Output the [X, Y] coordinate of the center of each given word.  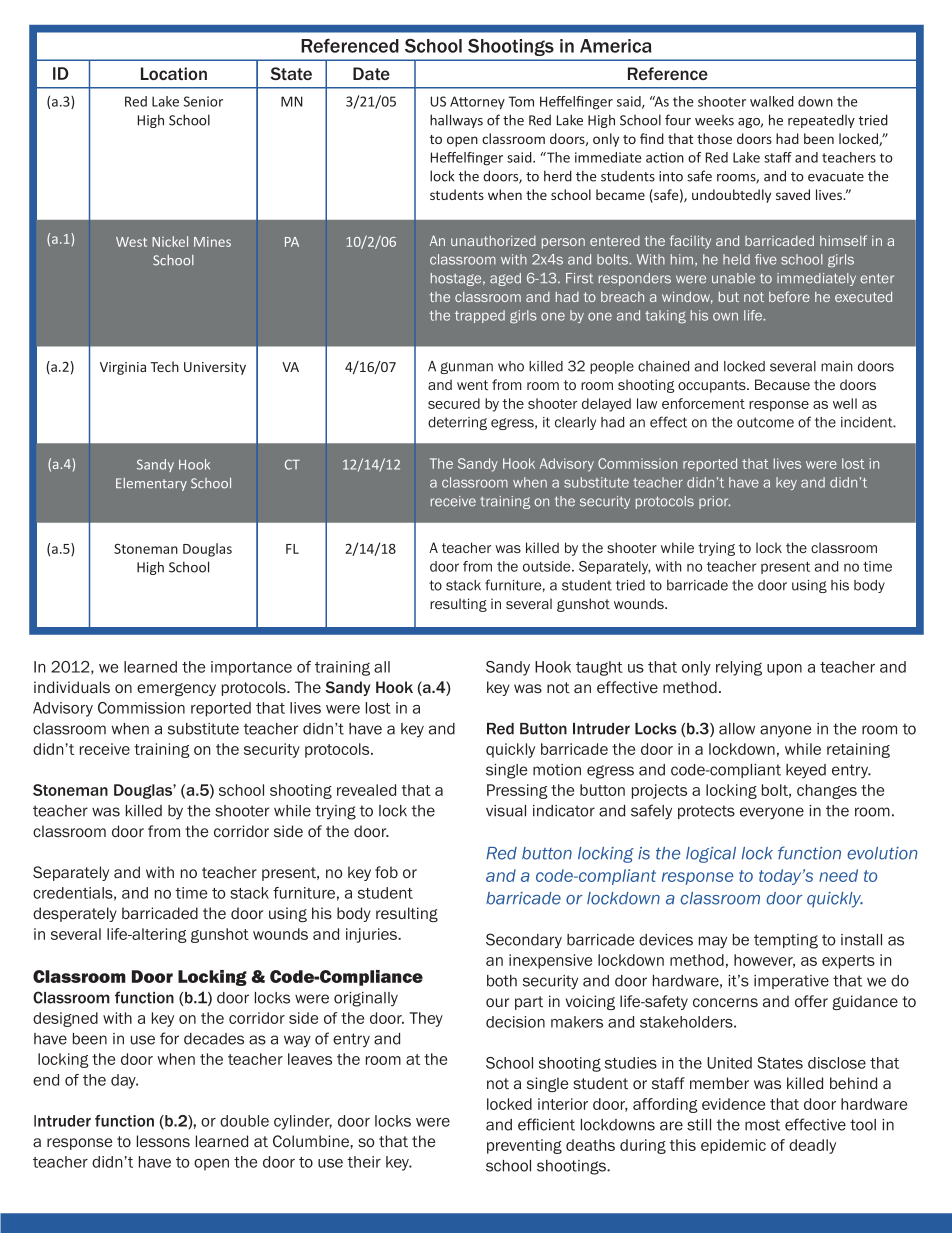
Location [174, 73]
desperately [75, 914]
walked [772, 101]
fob [386, 872]
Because [782, 384]
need [838, 875]
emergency [176, 689]
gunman [466, 368]
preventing [524, 1146]
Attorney [477, 103]
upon [784, 670]
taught [599, 668]
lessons [163, 1141]
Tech [164, 366]
